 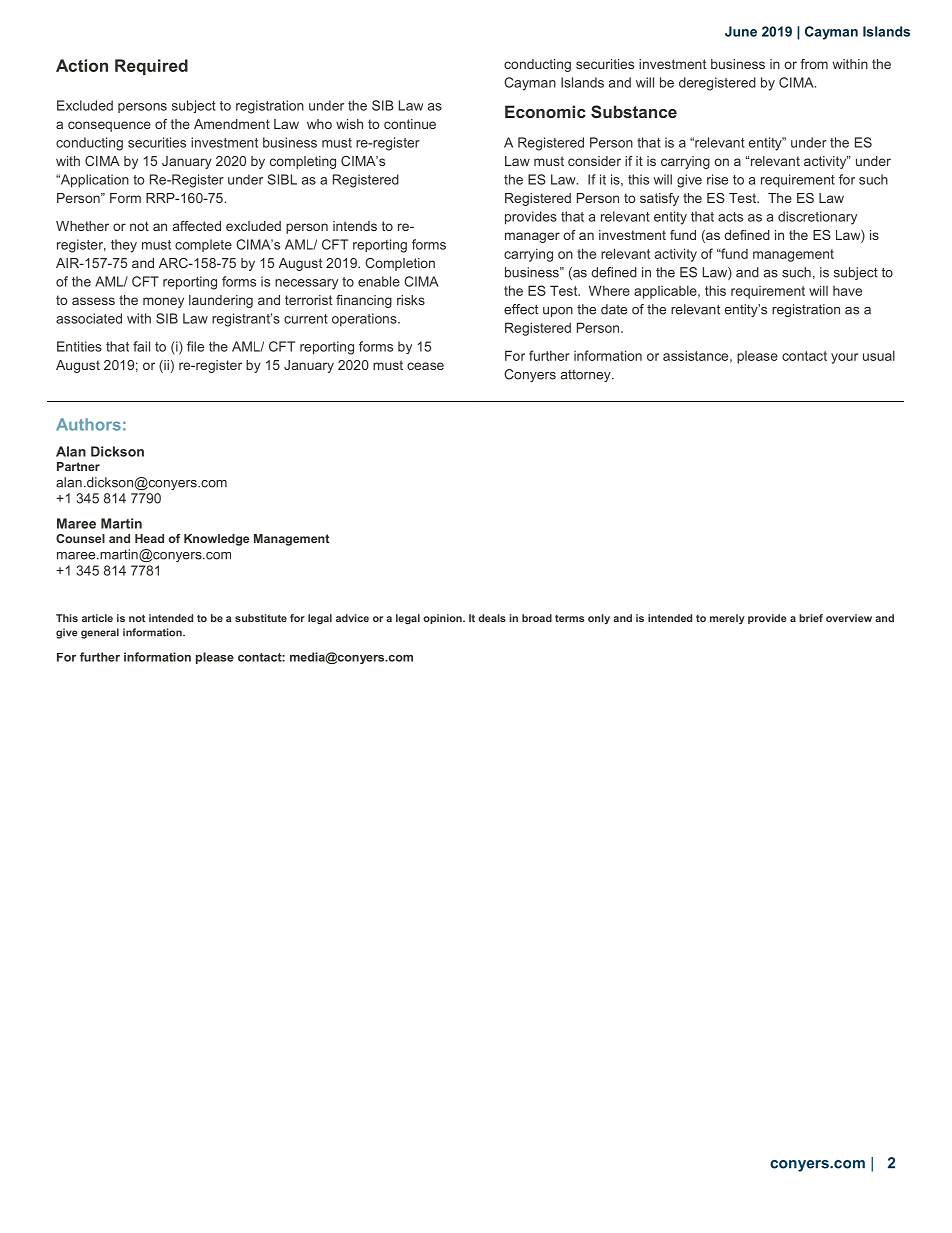 I want to click on file, so click(x=195, y=346).
